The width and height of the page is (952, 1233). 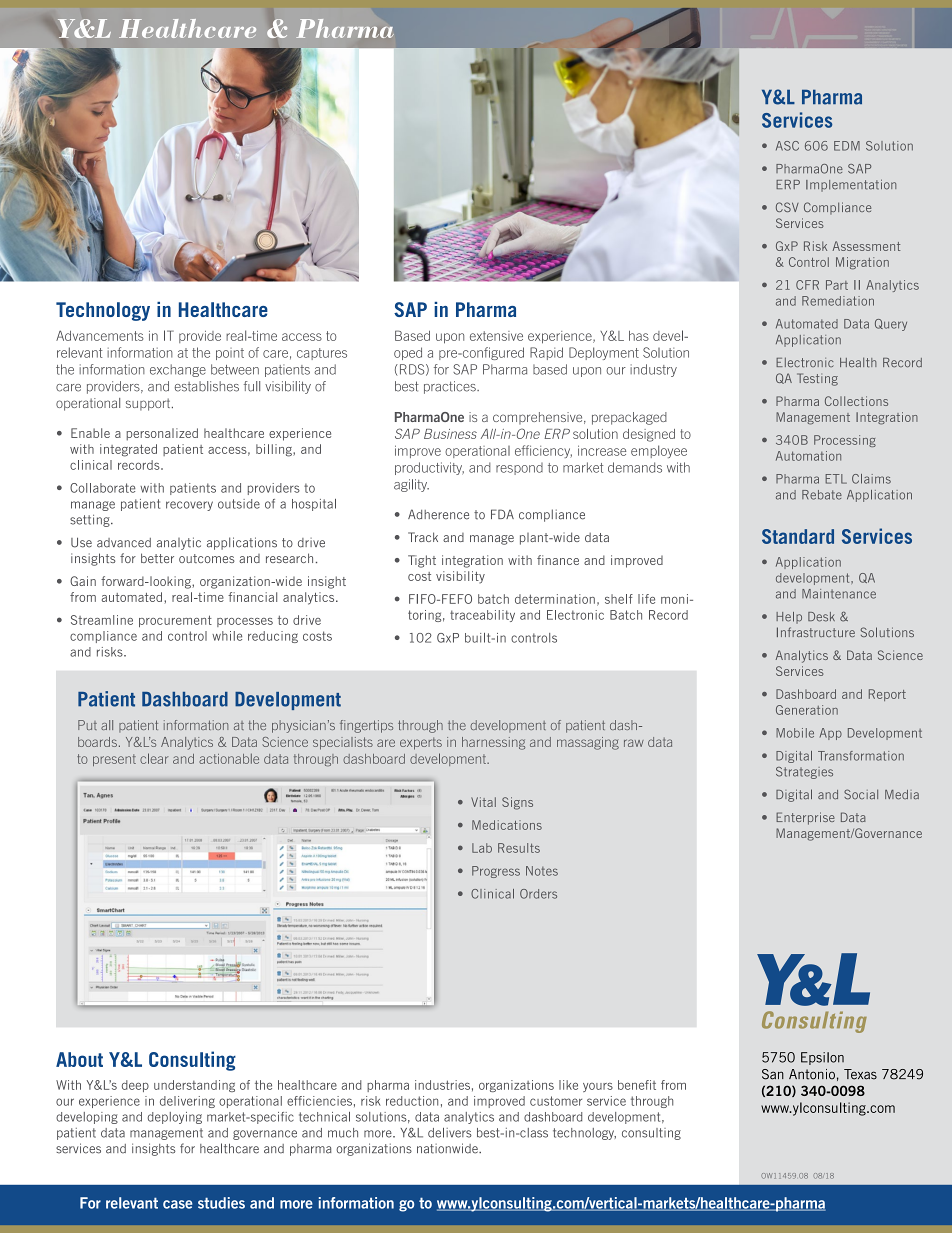 I want to click on Advancements, so click(x=100, y=335).
